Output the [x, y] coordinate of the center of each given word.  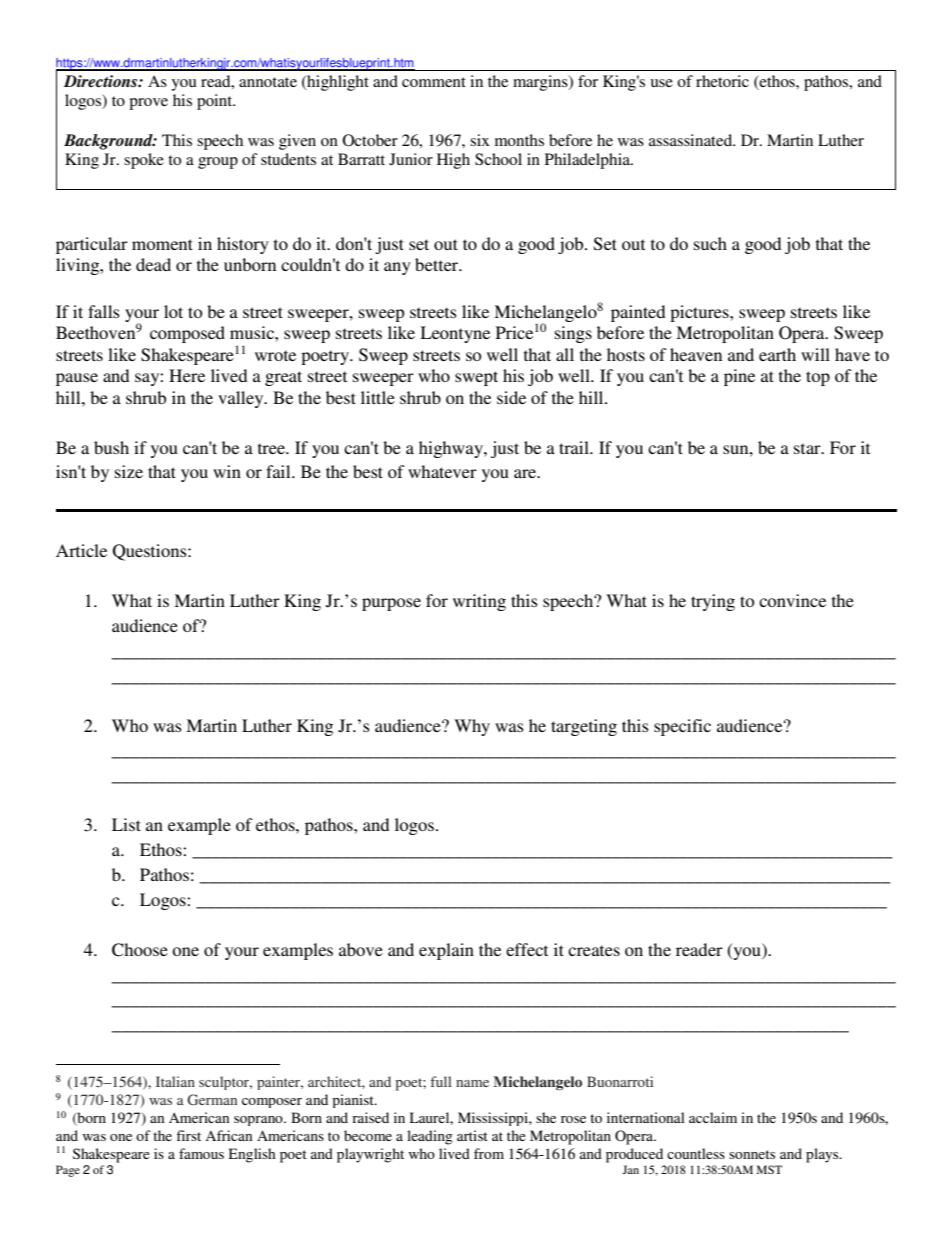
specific [682, 727]
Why [472, 727]
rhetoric [722, 81]
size [129, 471]
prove [148, 104]
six [480, 140]
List [126, 824]
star [808, 448]
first [188, 1135]
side [511, 397]
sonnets [752, 1154]
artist [472, 1135]
